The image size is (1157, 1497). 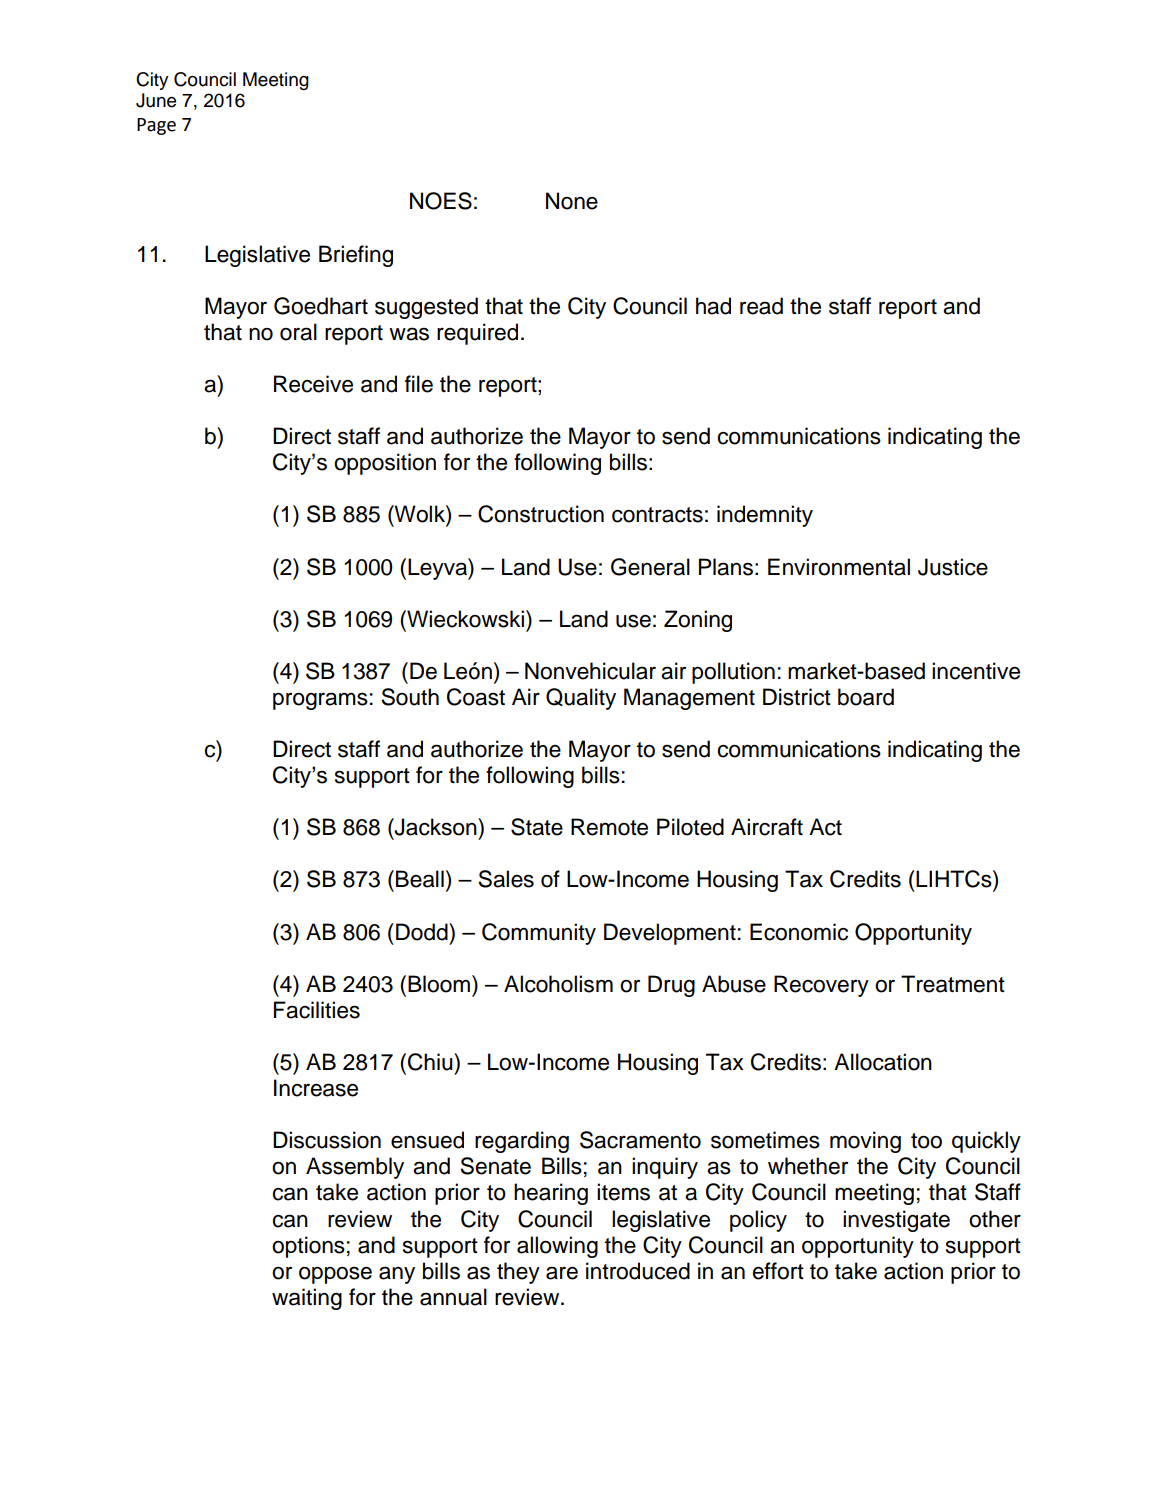 I want to click on programs, so click(x=320, y=701).
